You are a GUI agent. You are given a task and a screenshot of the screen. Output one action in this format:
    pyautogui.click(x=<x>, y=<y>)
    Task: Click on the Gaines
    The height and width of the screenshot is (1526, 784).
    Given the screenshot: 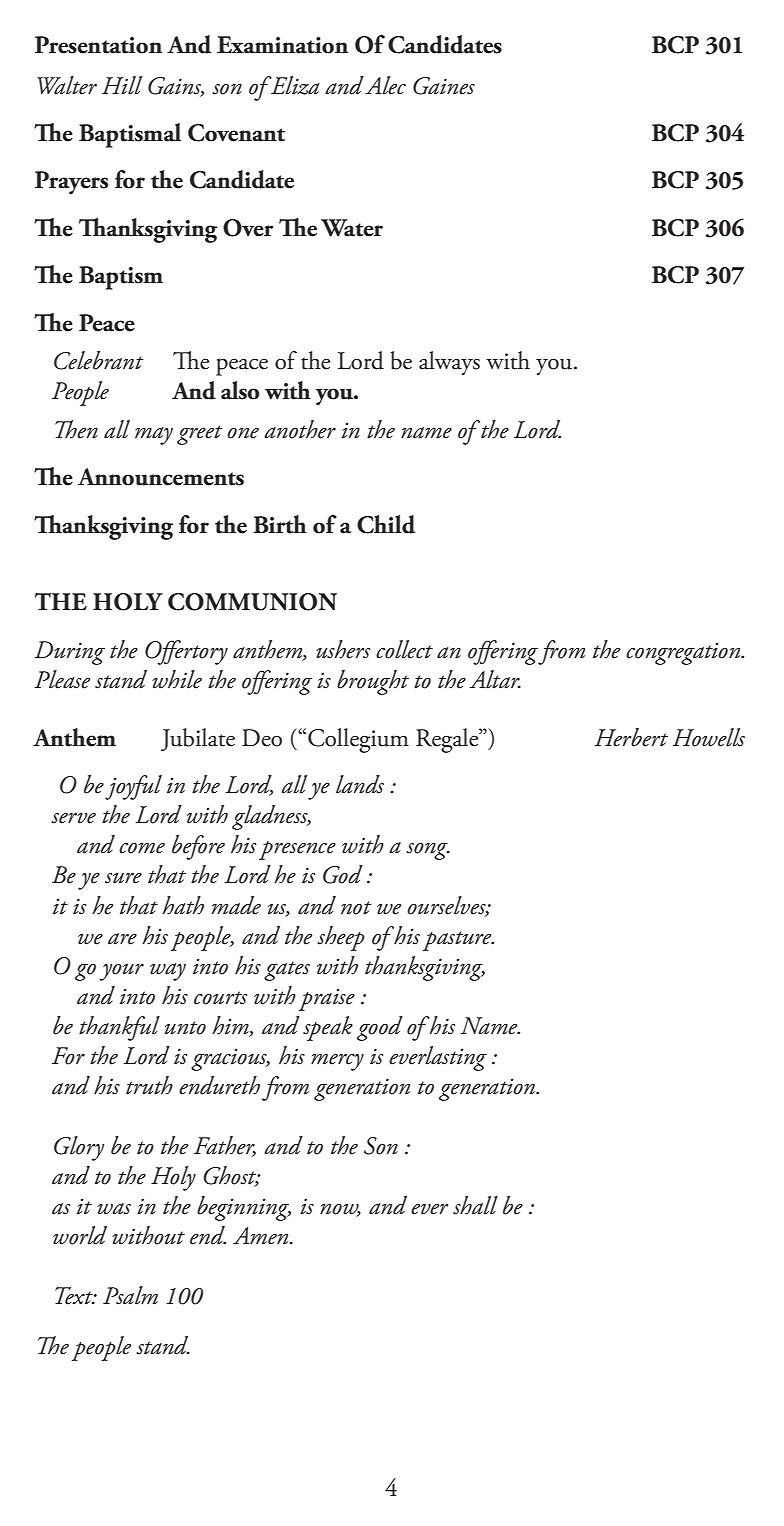 What is the action you would take?
    pyautogui.click(x=444, y=86)
